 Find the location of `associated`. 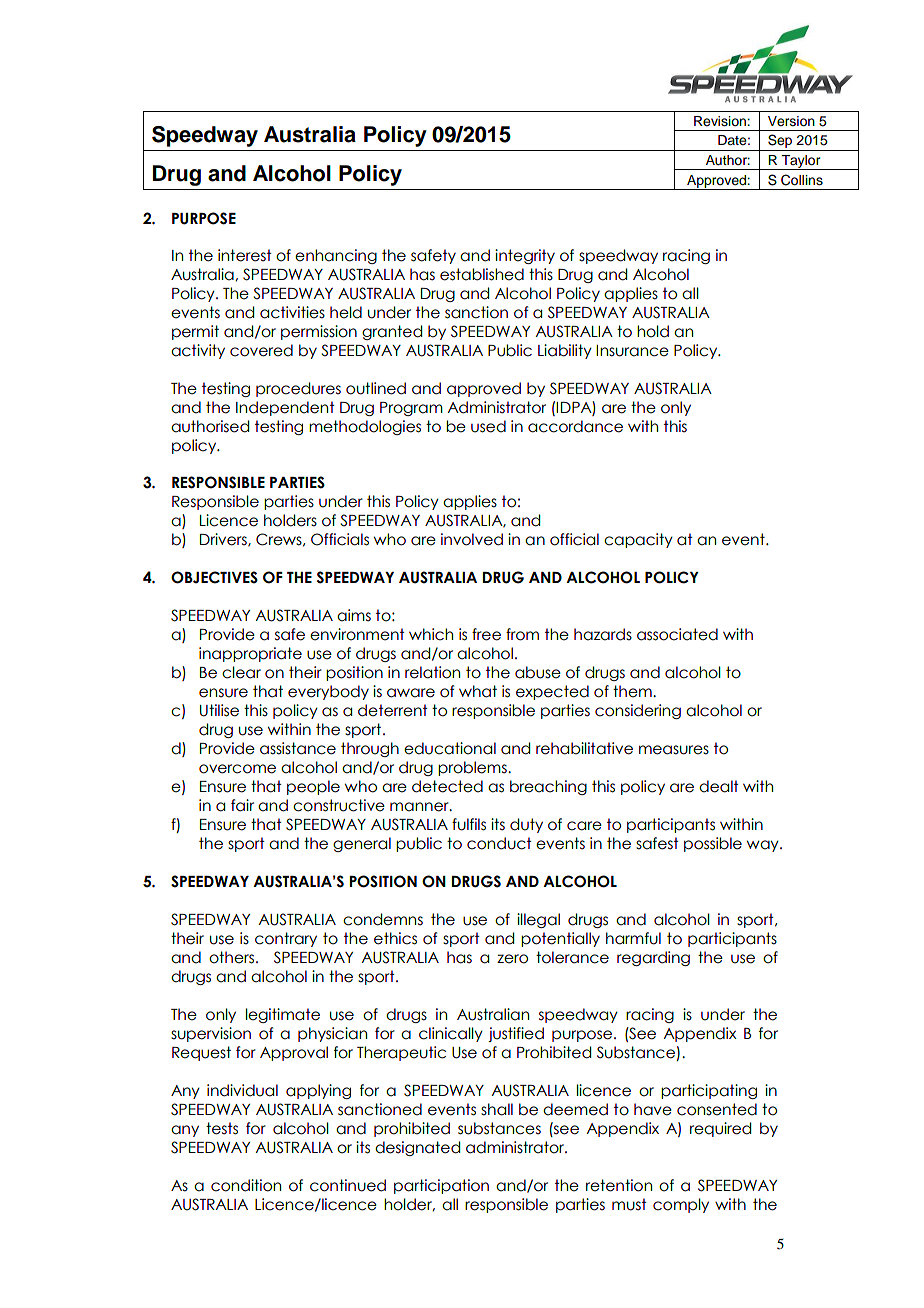

associated is located at coordinates (677, 634).
